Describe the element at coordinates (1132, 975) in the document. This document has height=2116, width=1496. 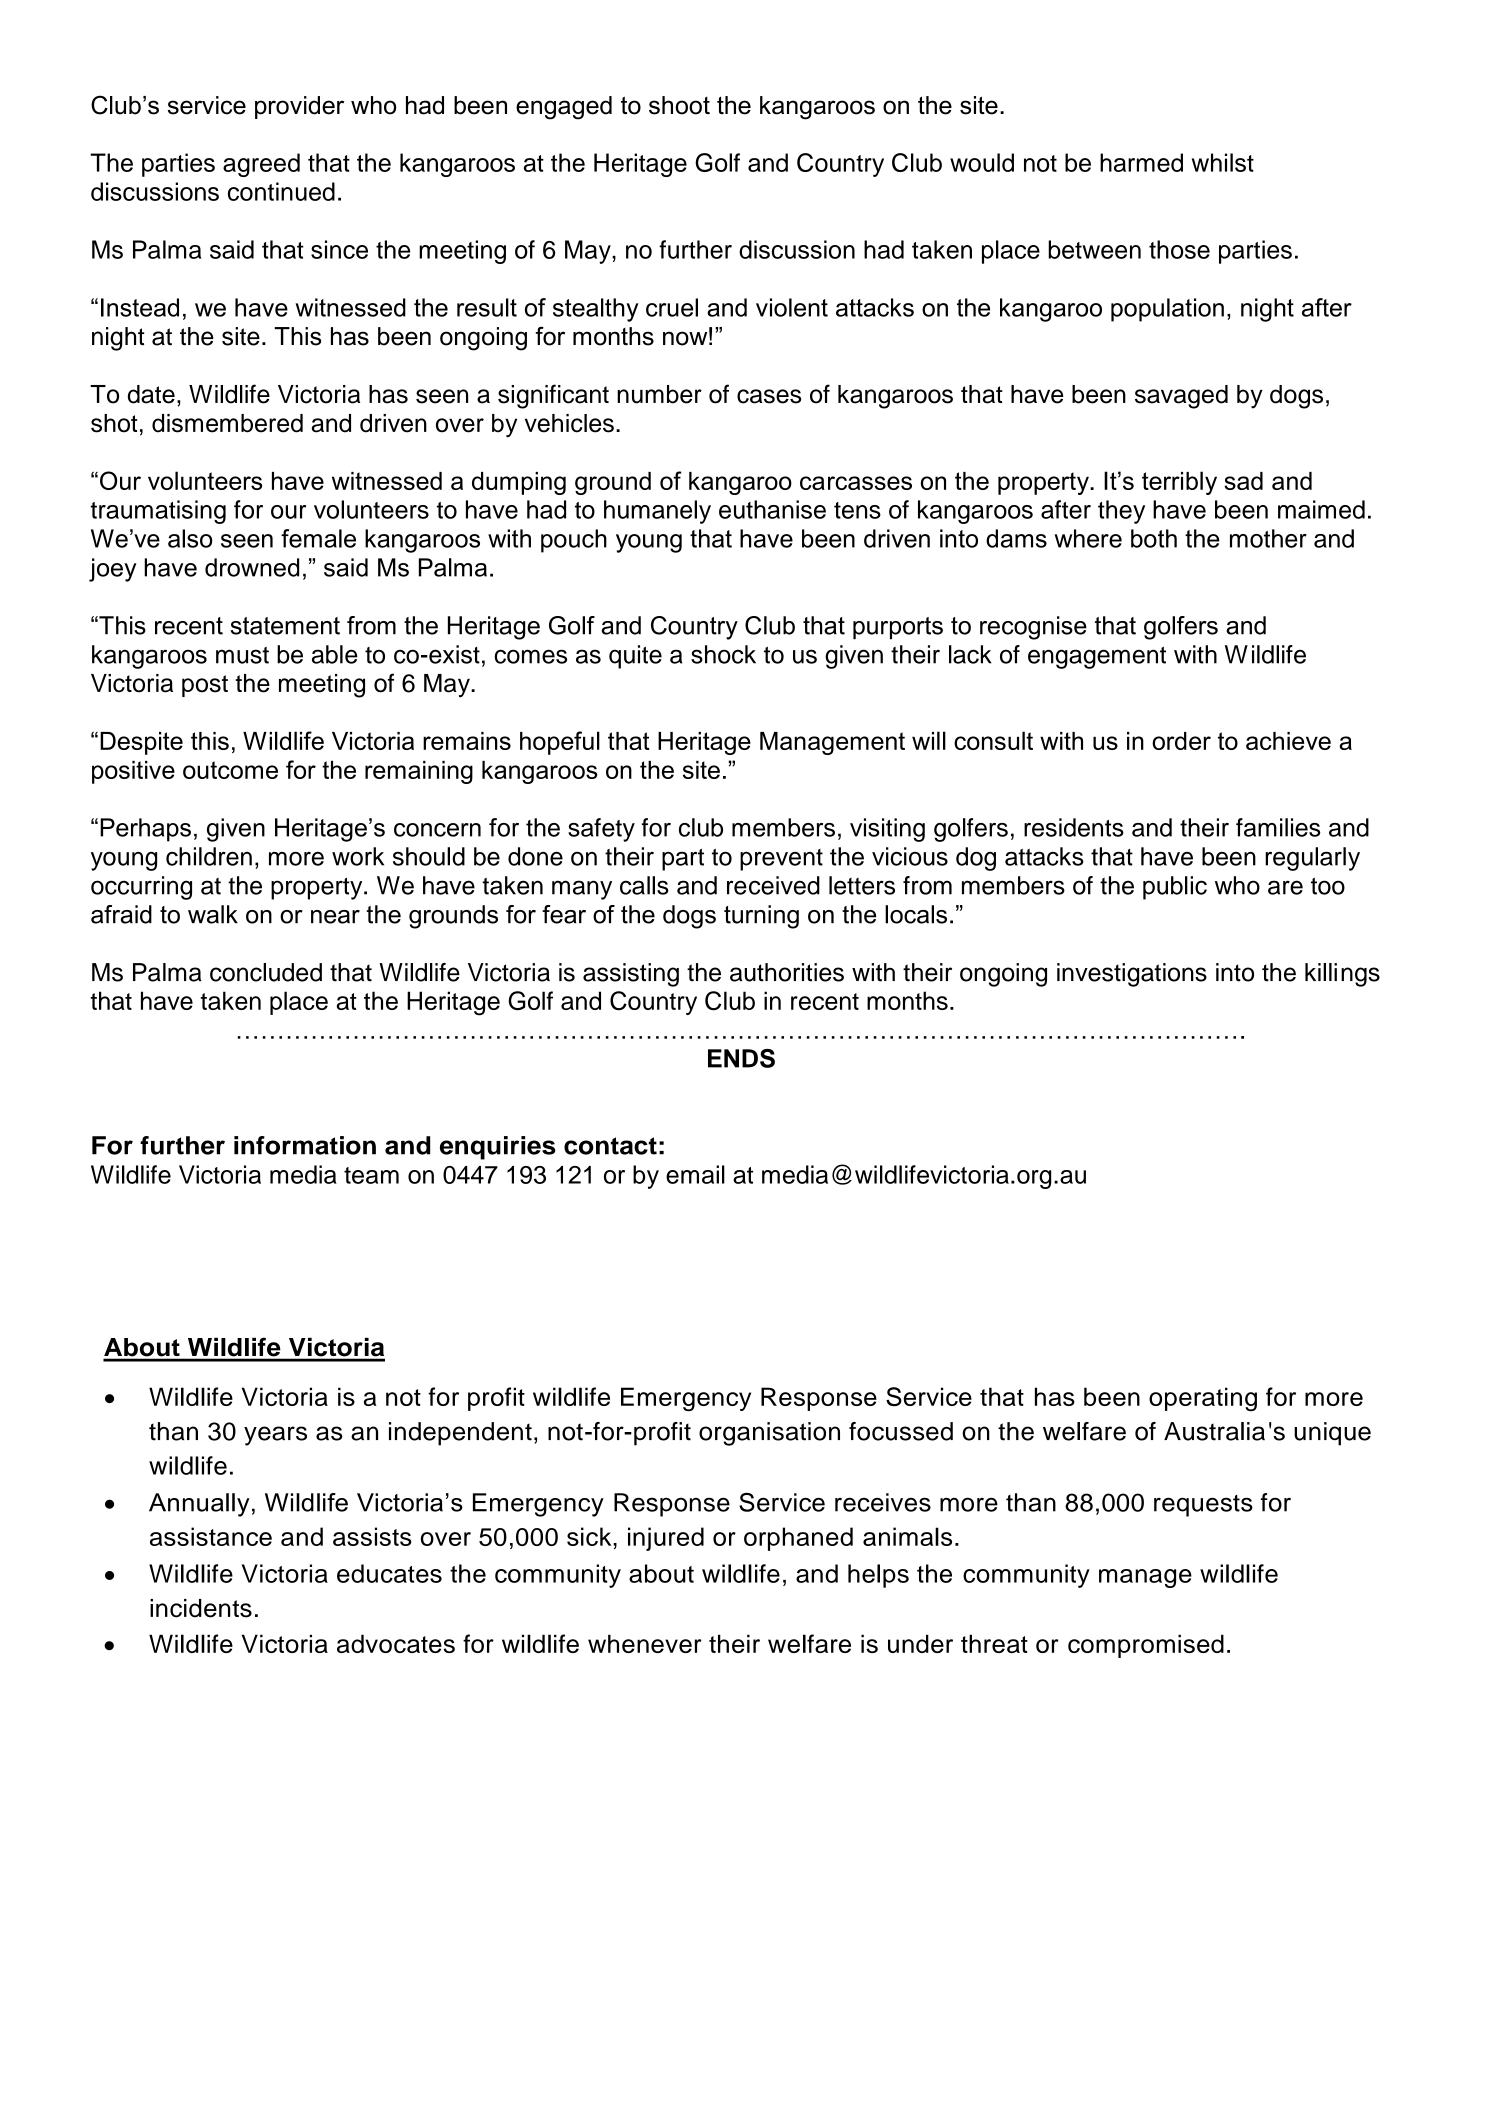
I see `investigations` at that location.
